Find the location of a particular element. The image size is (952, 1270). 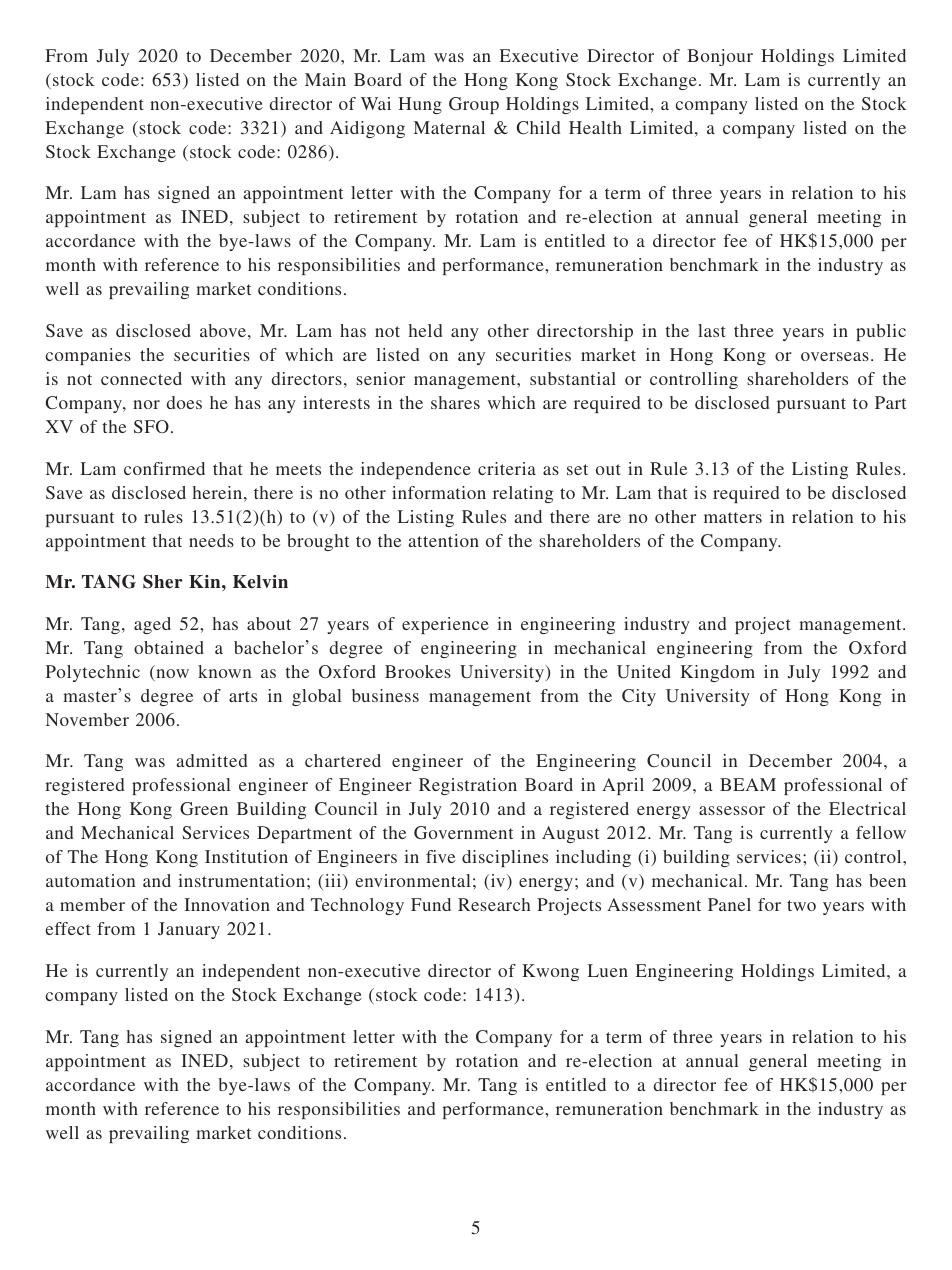

shares is located at coordinates (455, 402).
